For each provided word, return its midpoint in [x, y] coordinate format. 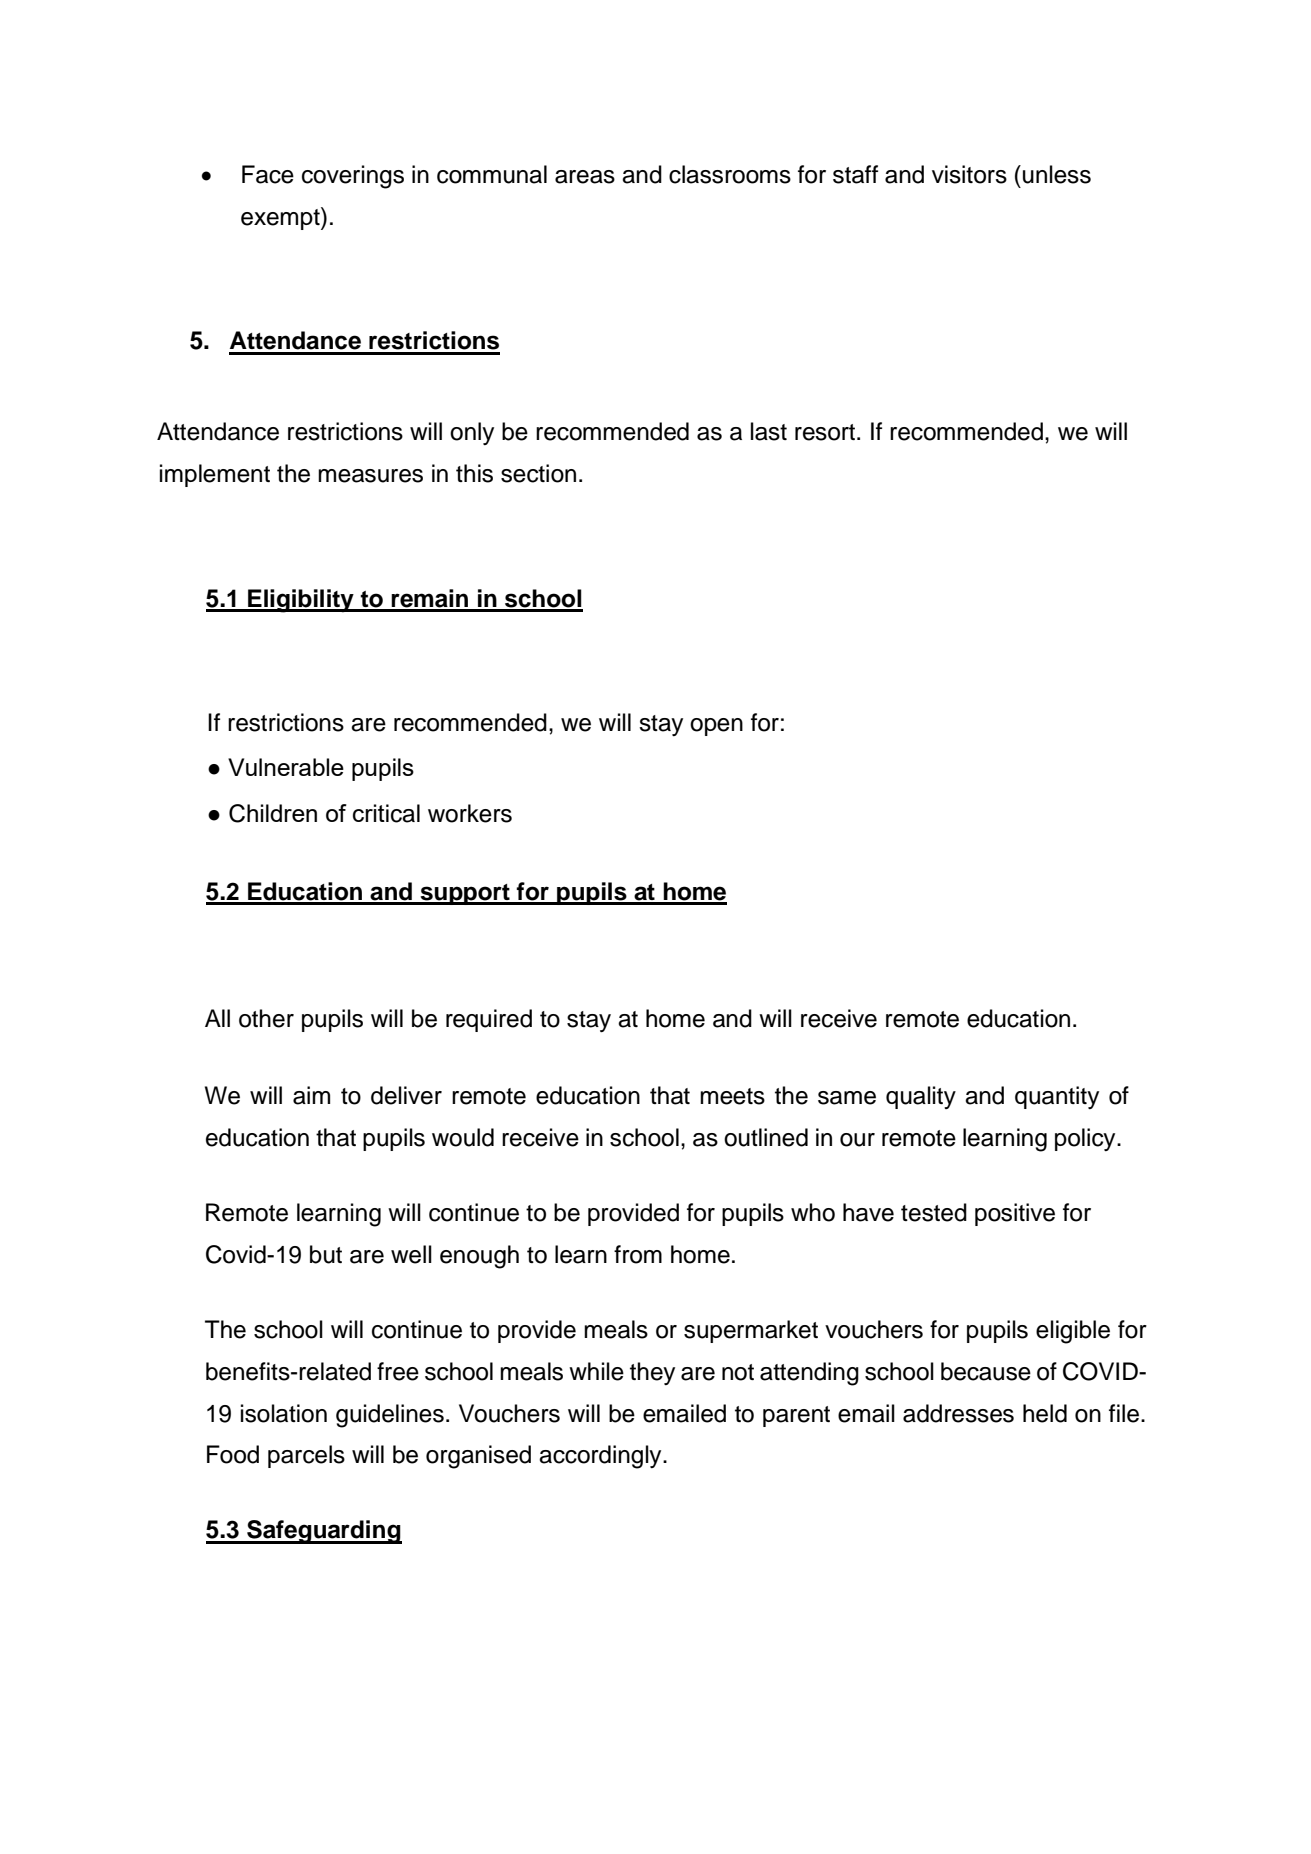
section [538, 473]
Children [273, 813]
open [716, 727]
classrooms [730, 174]
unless [1057, 174]
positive [1015, 1214]
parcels [306, 1456]
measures [370, 476]
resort [825, 432]
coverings [353, 177]
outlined [766, 1137]
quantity [1057, 1097]
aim [311, 1095]
